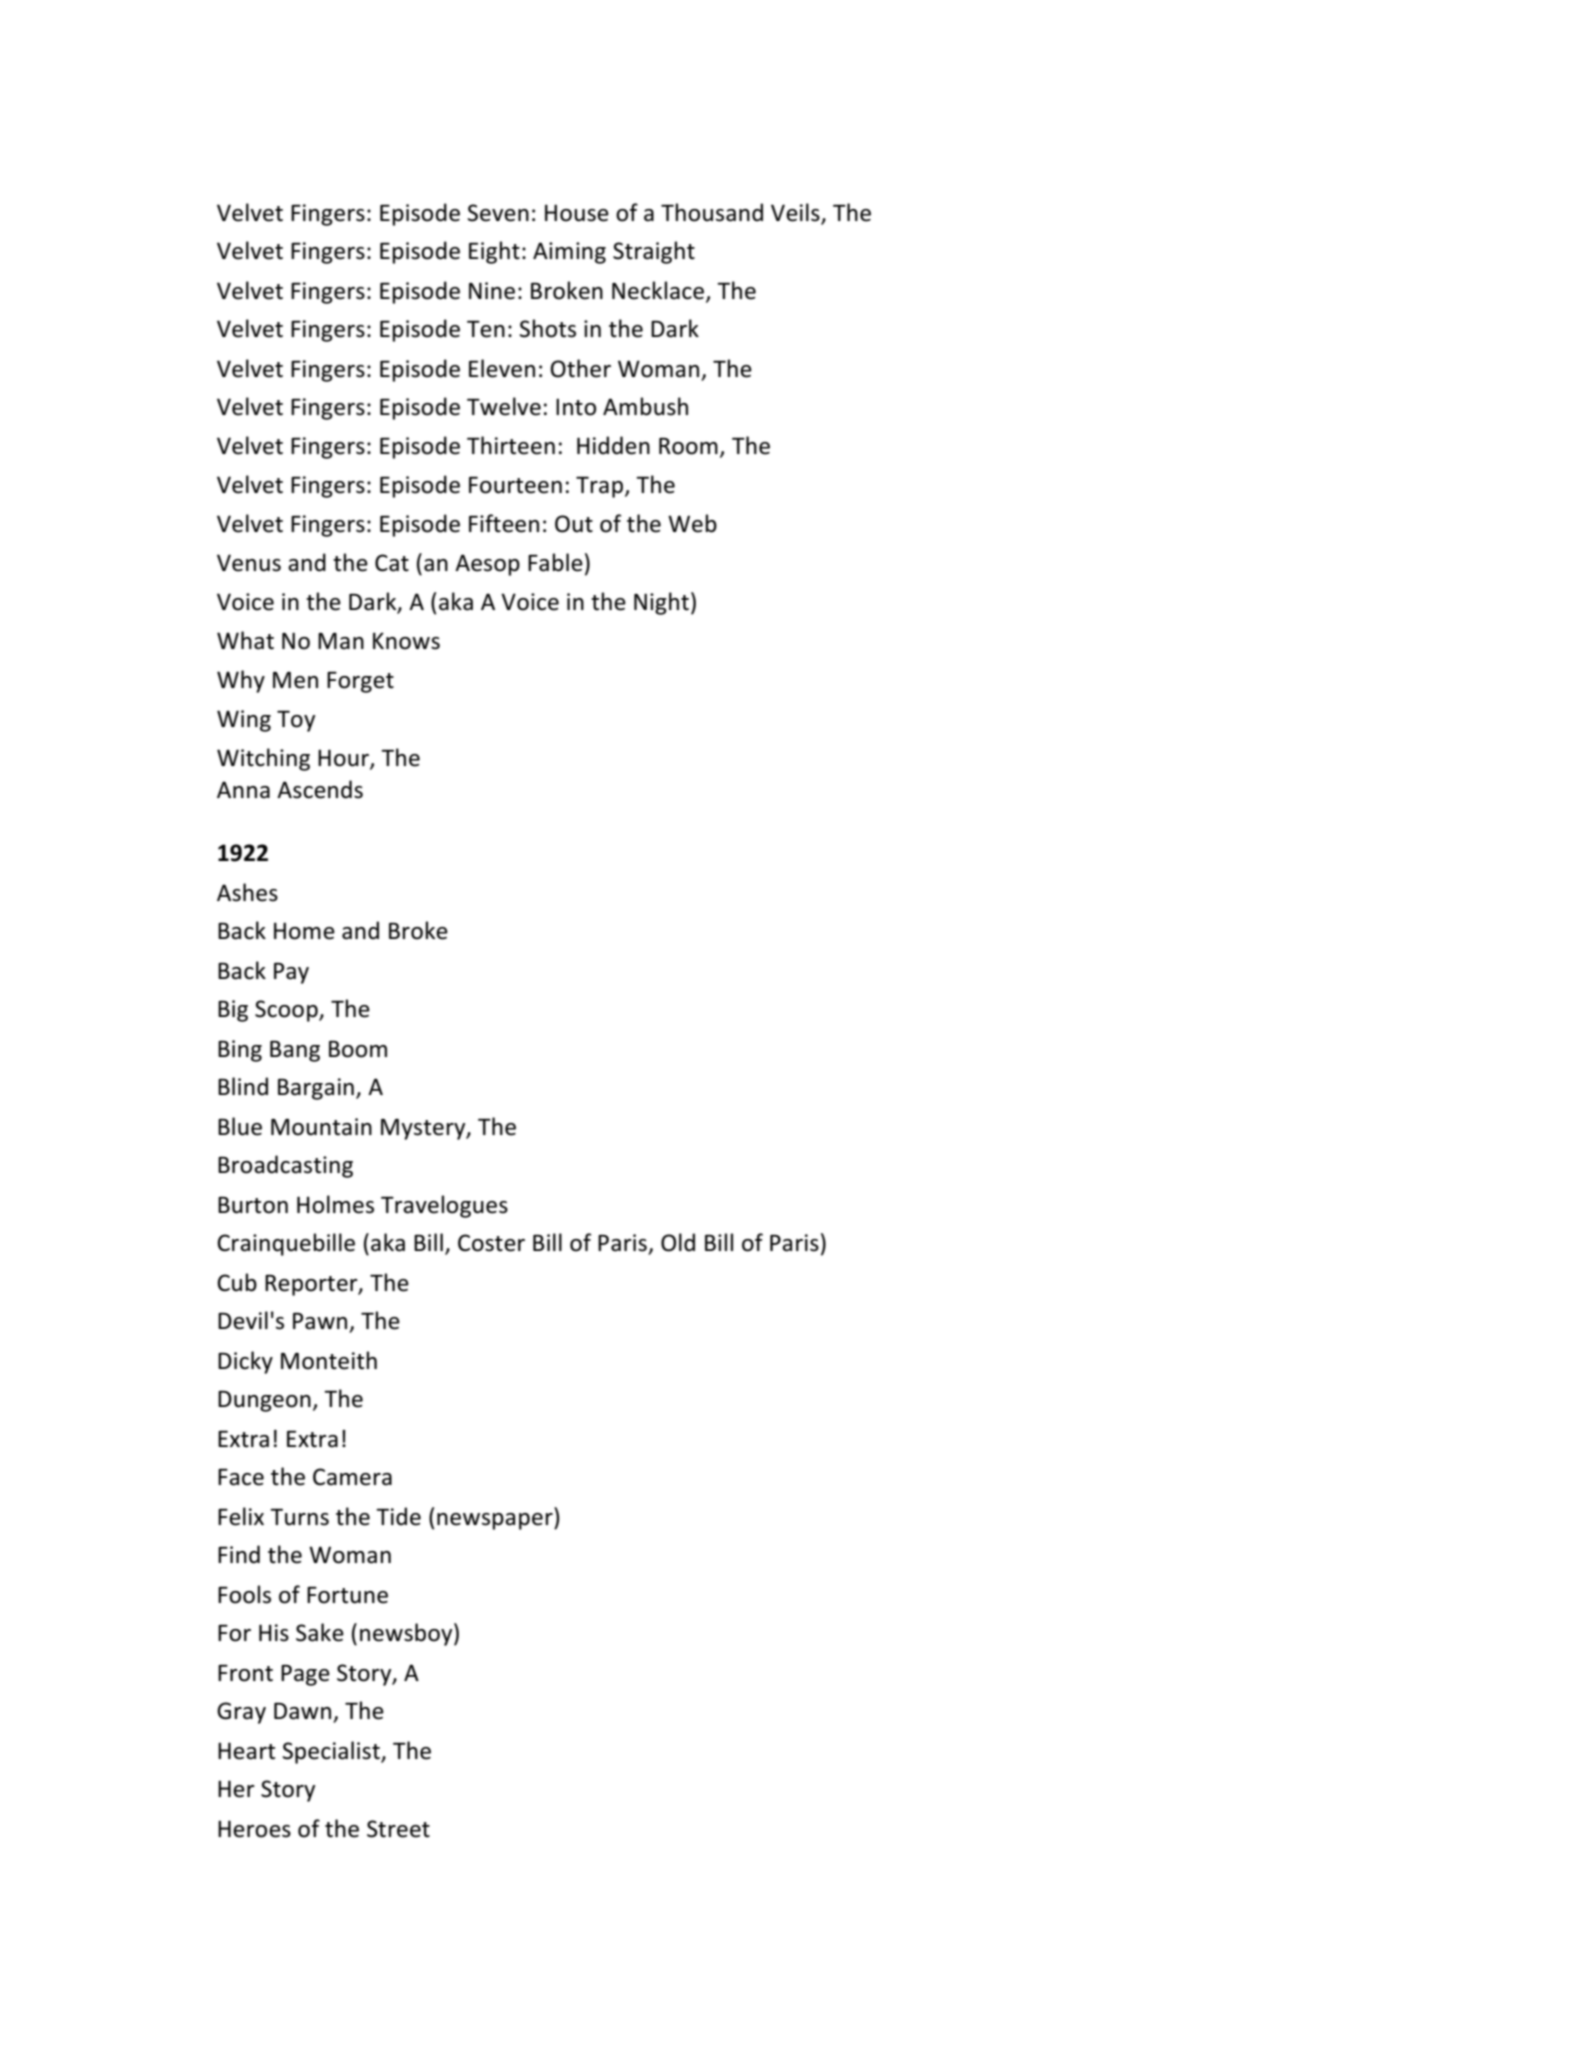  I want to click on Old, so click(678, 1242).
